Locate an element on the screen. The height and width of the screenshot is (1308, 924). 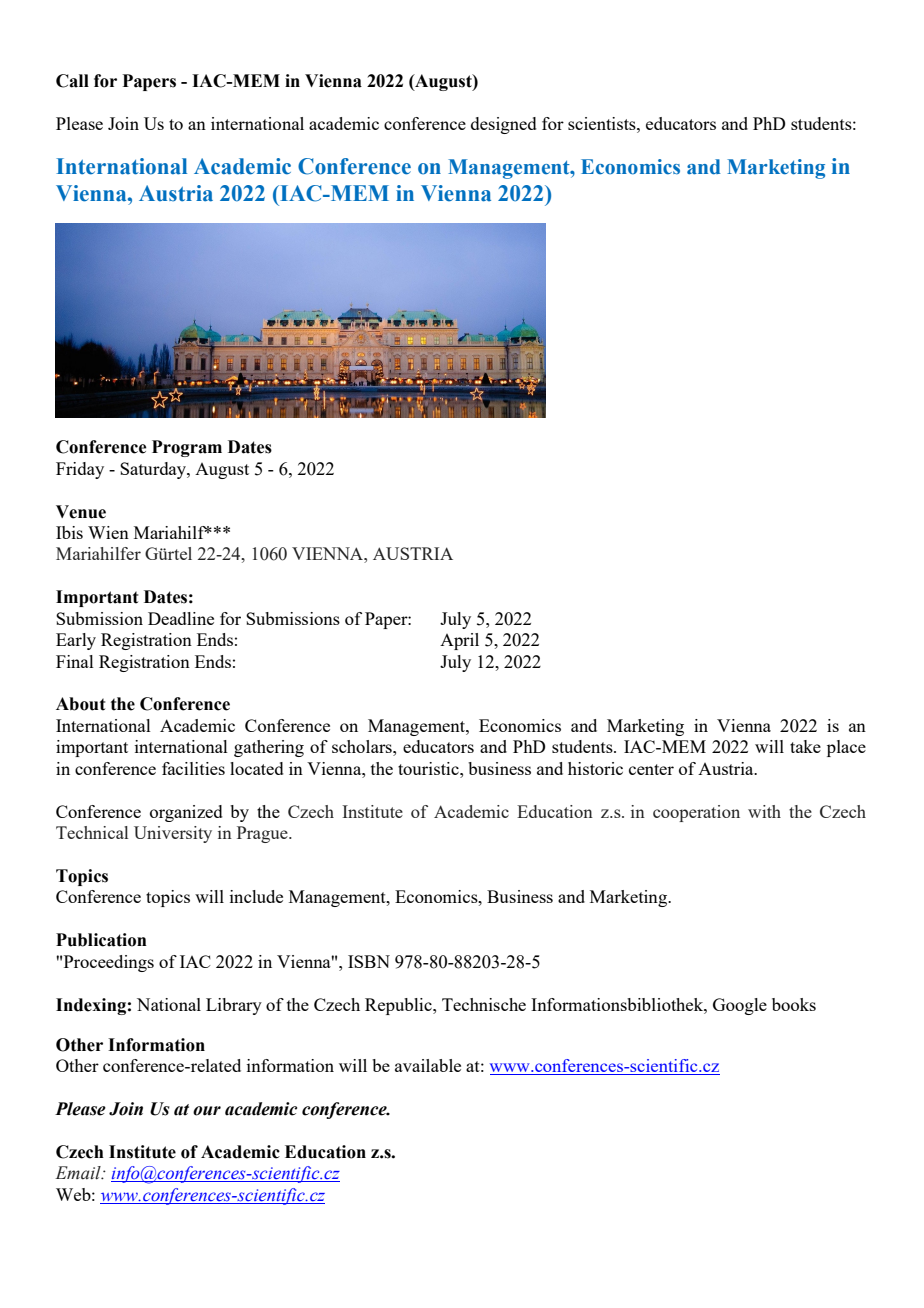
Final is located at coordinates (75, 661).
